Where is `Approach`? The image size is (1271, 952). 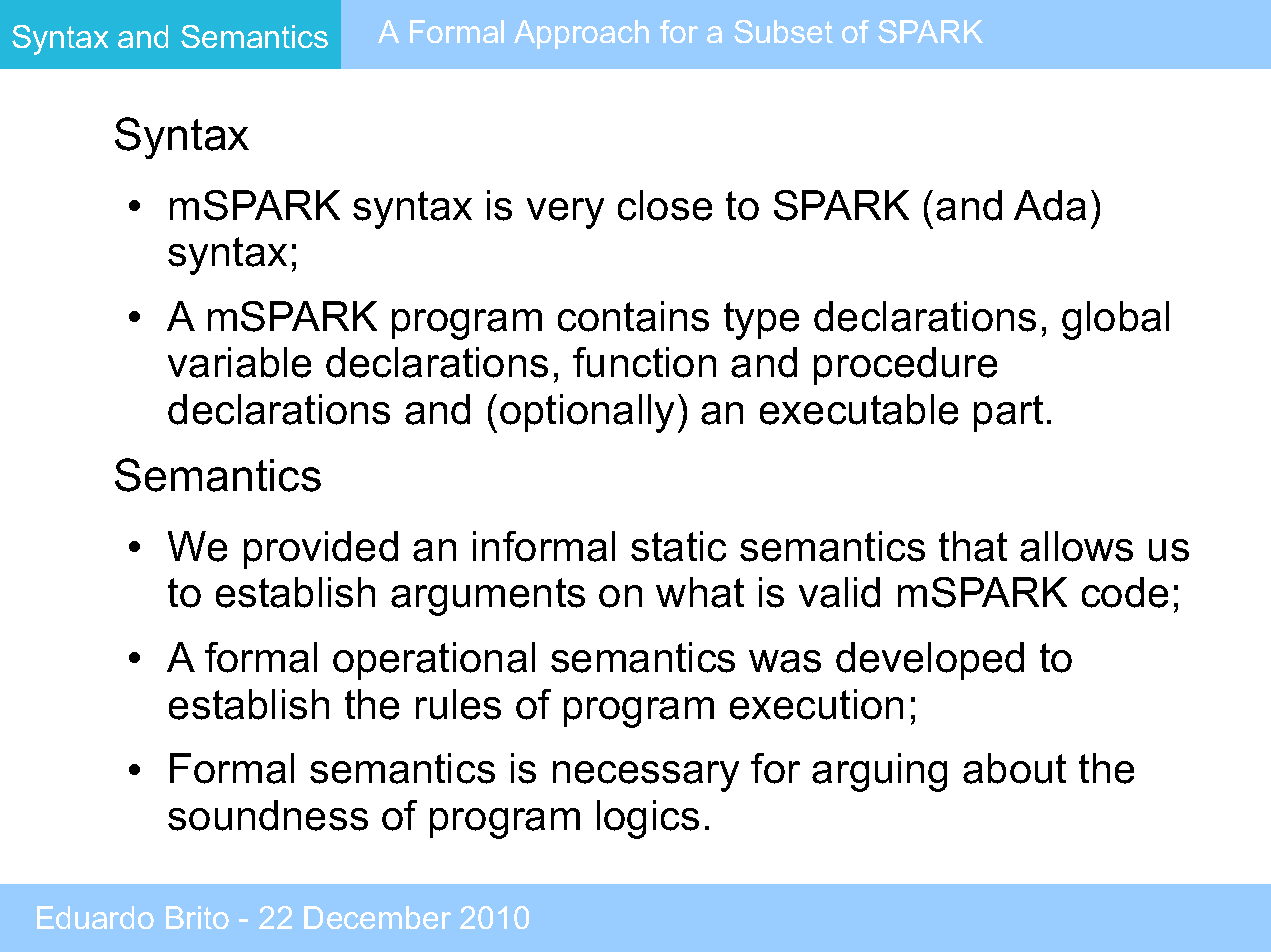 Approach is located at coordinates (581, 34).
